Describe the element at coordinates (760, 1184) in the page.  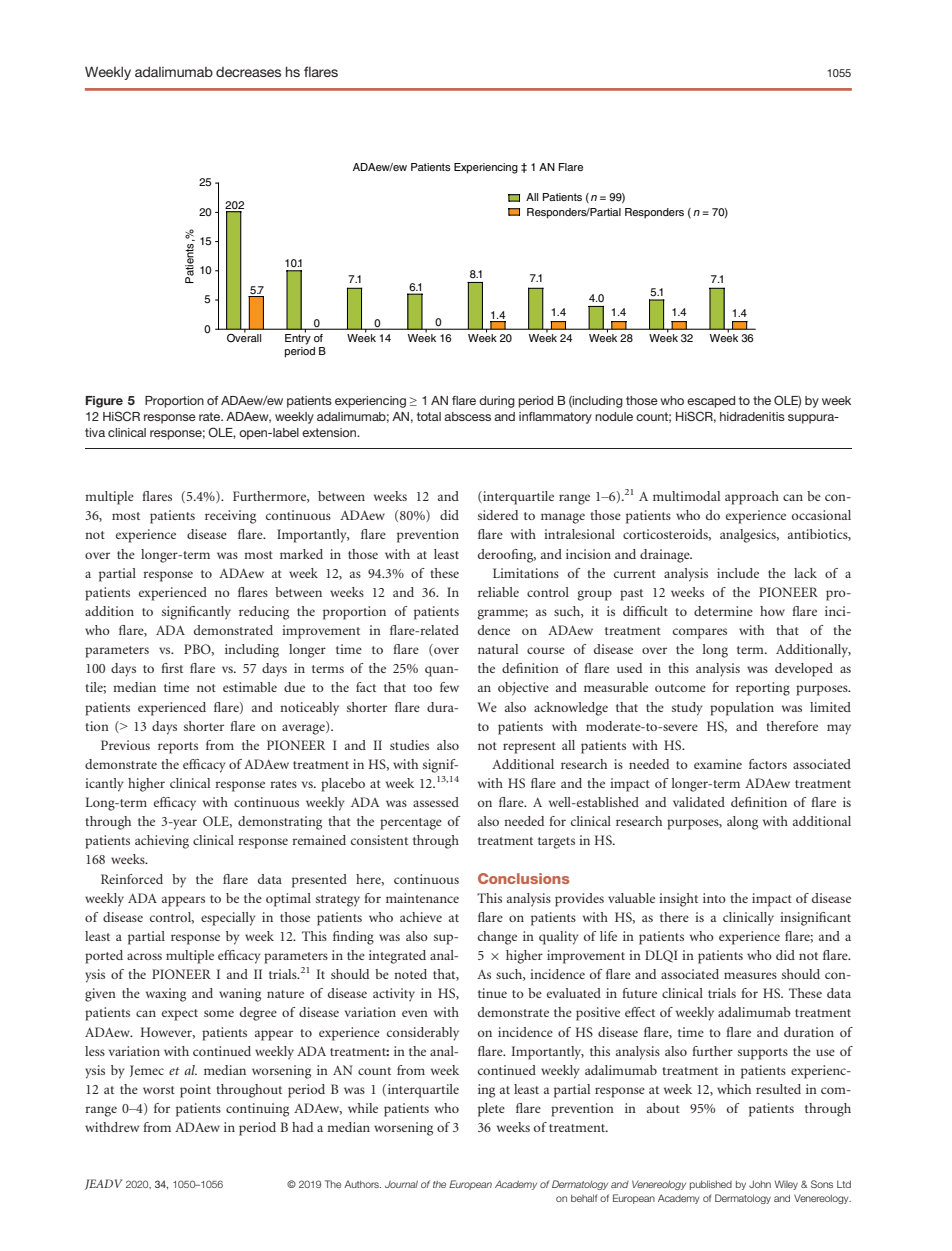
I see `John` at that location.
